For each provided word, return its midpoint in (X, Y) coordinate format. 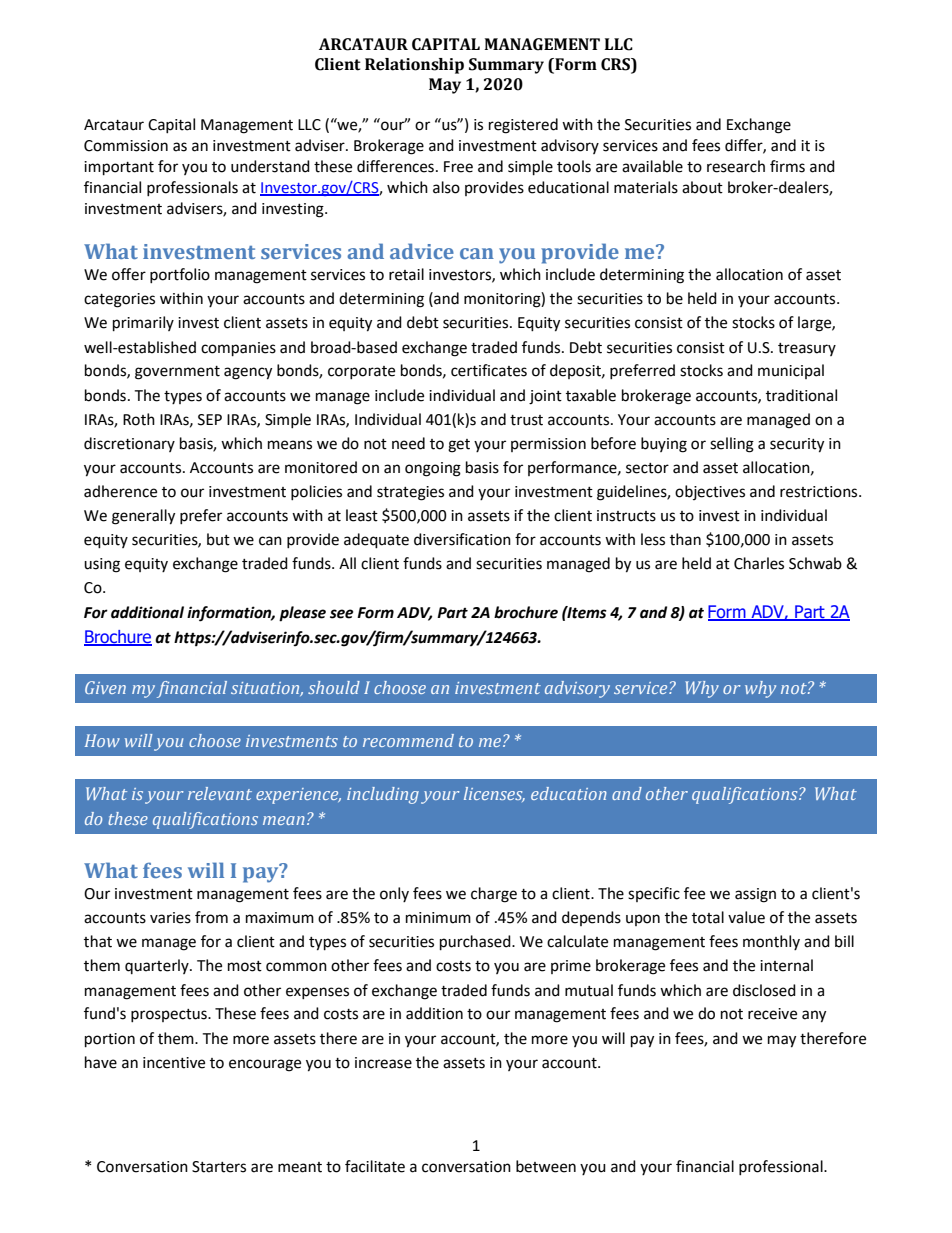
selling (732, 445)
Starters (219, 1167)
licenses (494, 794)
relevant (220, 793)
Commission (126, 146)
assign (755, 895)
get (459, 446)
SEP (210, 420)
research (736, 166)
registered (523, 126)
